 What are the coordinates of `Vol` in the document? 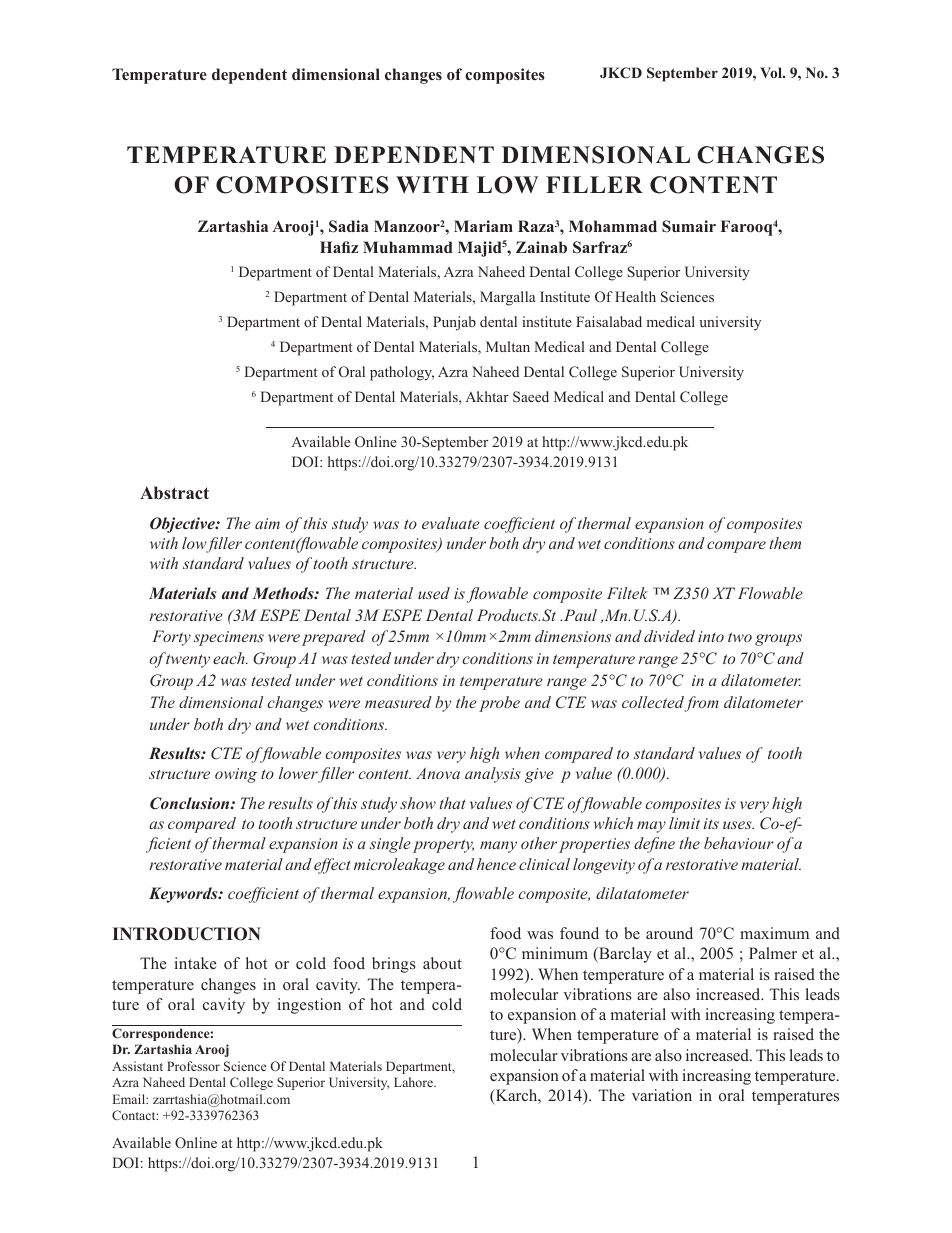 It's located at (772, 72).
